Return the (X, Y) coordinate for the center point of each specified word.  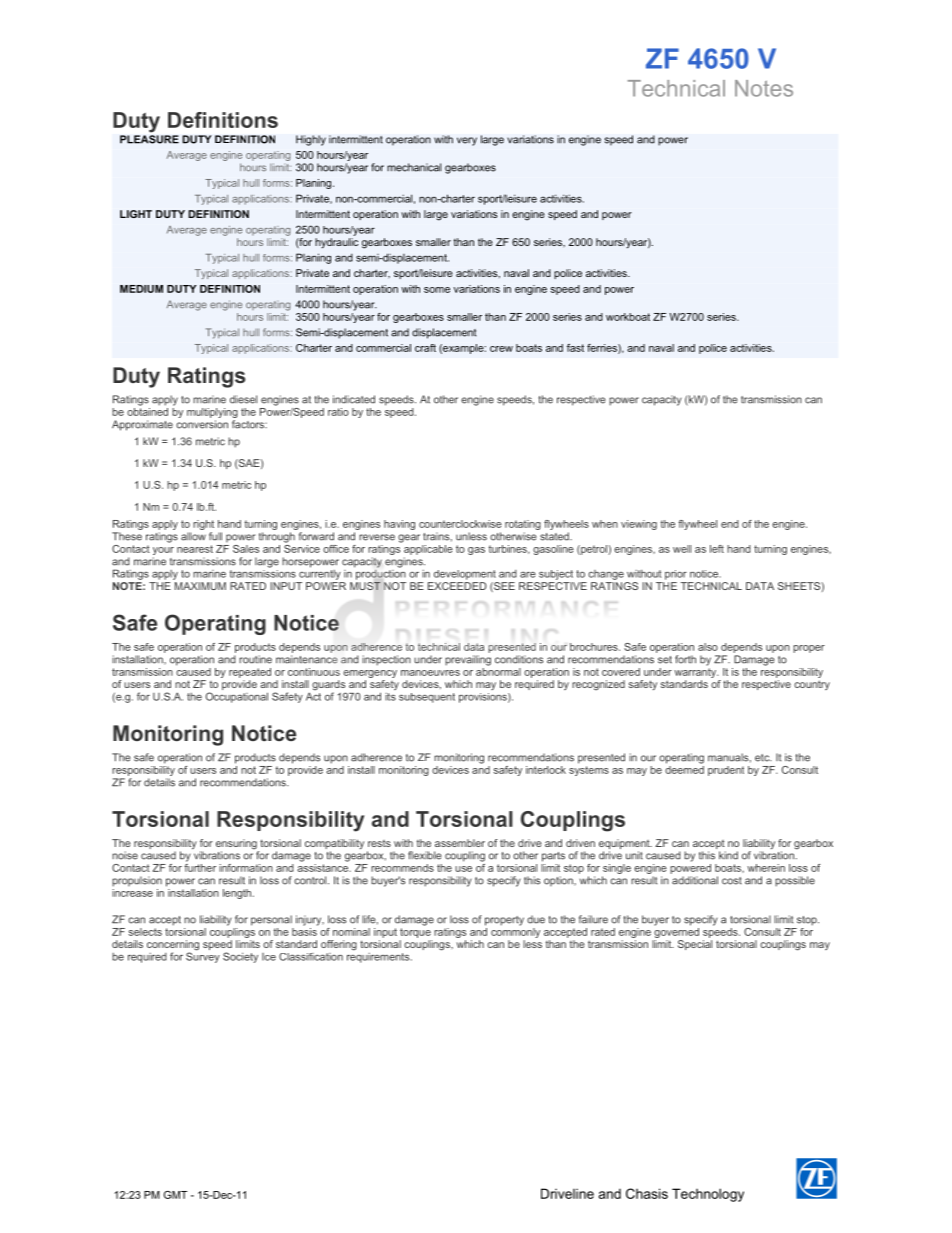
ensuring (237, 845)
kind (728, 855)
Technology (708, 1195)
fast (575, 348)
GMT (175, 1195)
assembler (460, 843)
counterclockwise (460, 524)
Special (695, 945)
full (215, 536)
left (717, 549)
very (467, 141)
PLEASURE (149, 139)
